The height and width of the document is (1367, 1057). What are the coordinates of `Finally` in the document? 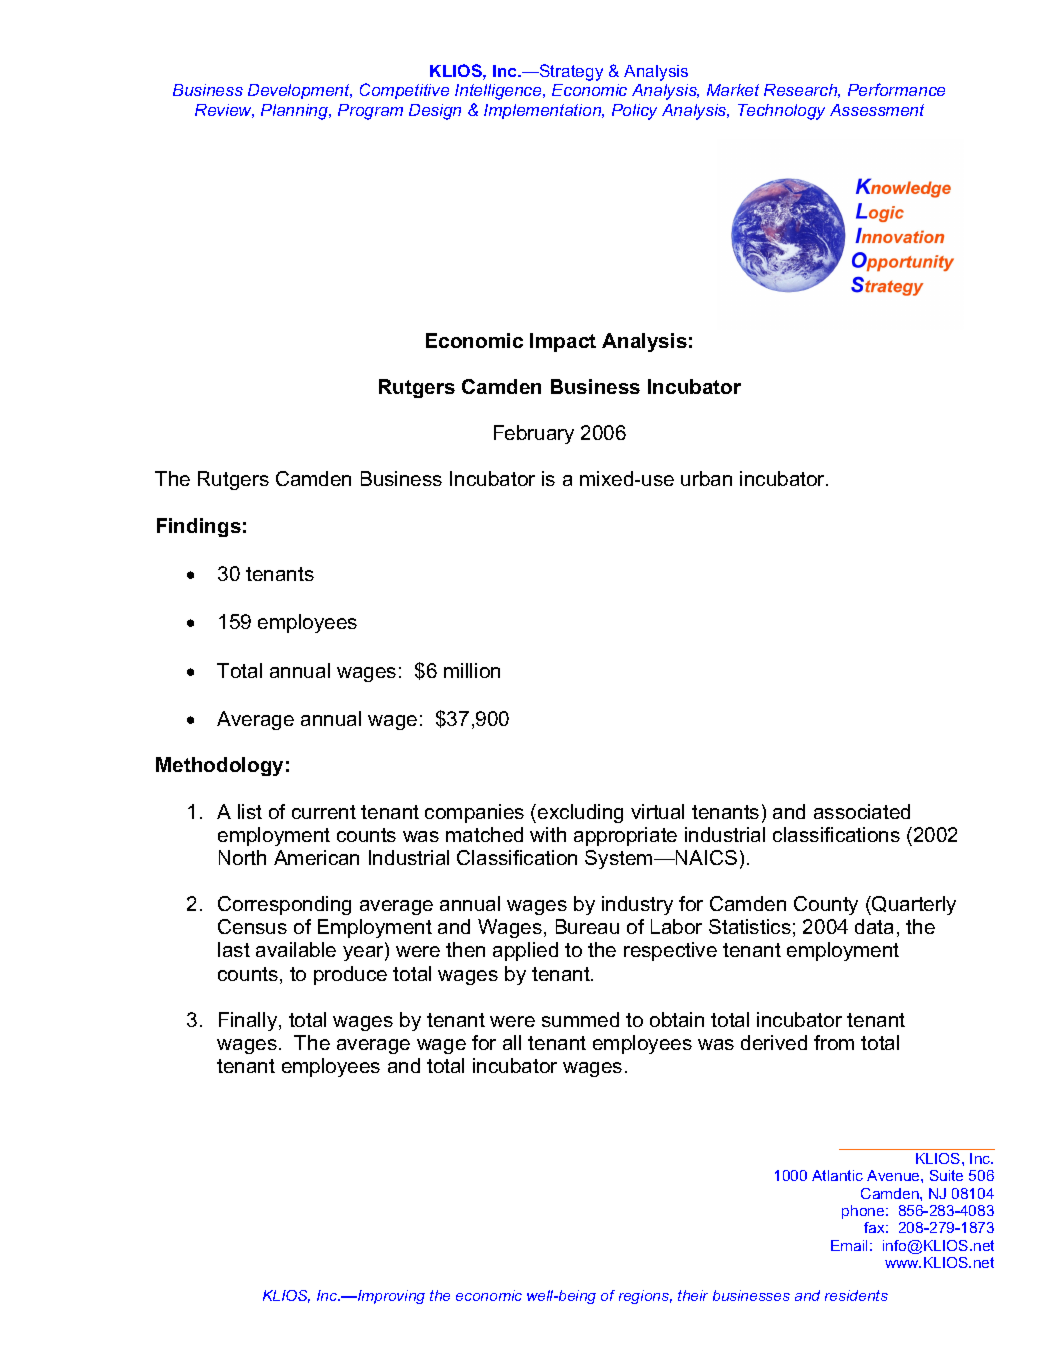 It's located at (249, 1021).
